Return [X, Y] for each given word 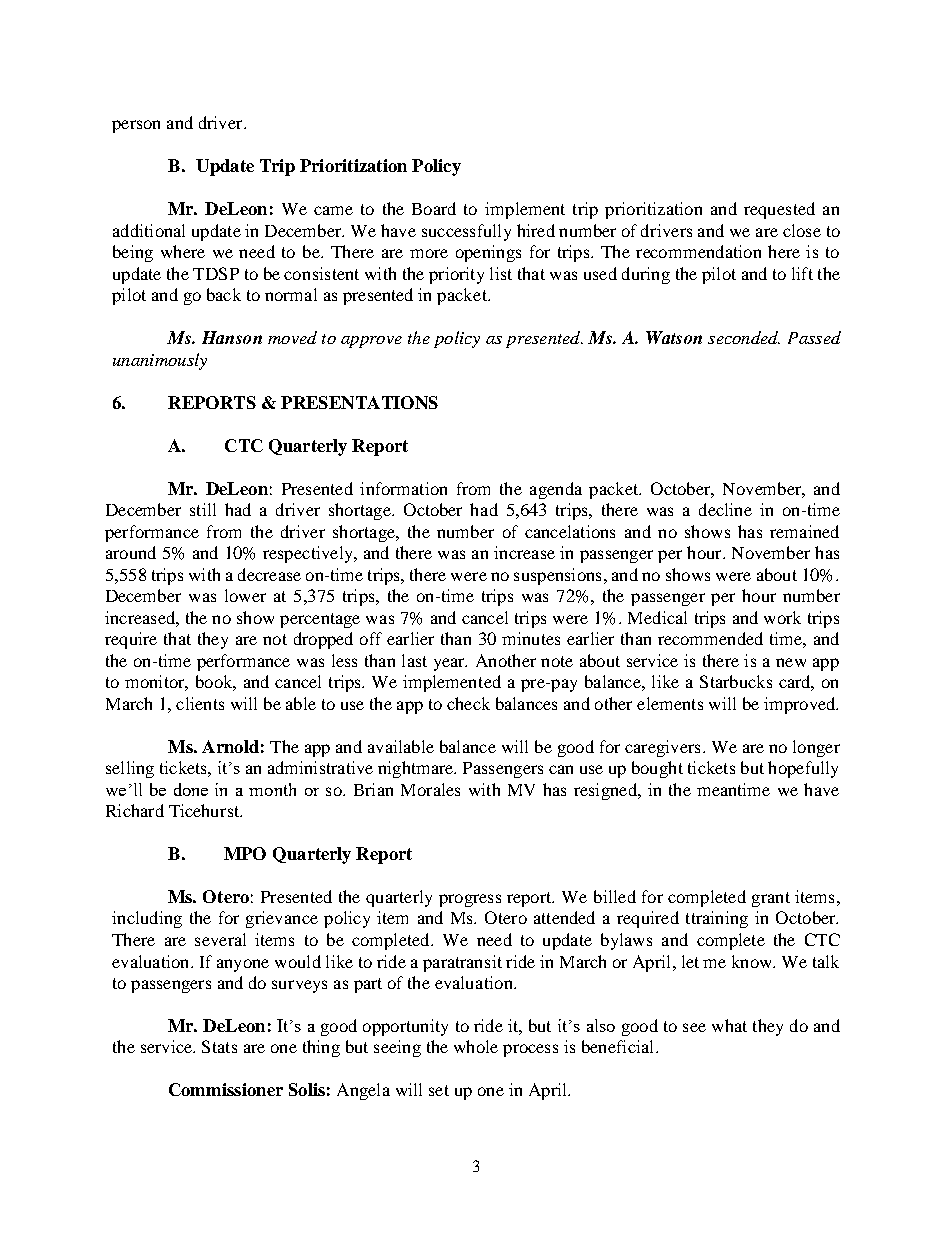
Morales [430, 789]
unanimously [160, 361]
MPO [245, 853]
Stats [219, 1046]
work [782, 617]
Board [434, 208]
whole [476, 1046]
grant [771, 899]
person [136, 126]
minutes [531, 638]
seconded [744, 337]
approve [371, 342]
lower [245, 595]
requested [779, 210]
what [729, 1025]
